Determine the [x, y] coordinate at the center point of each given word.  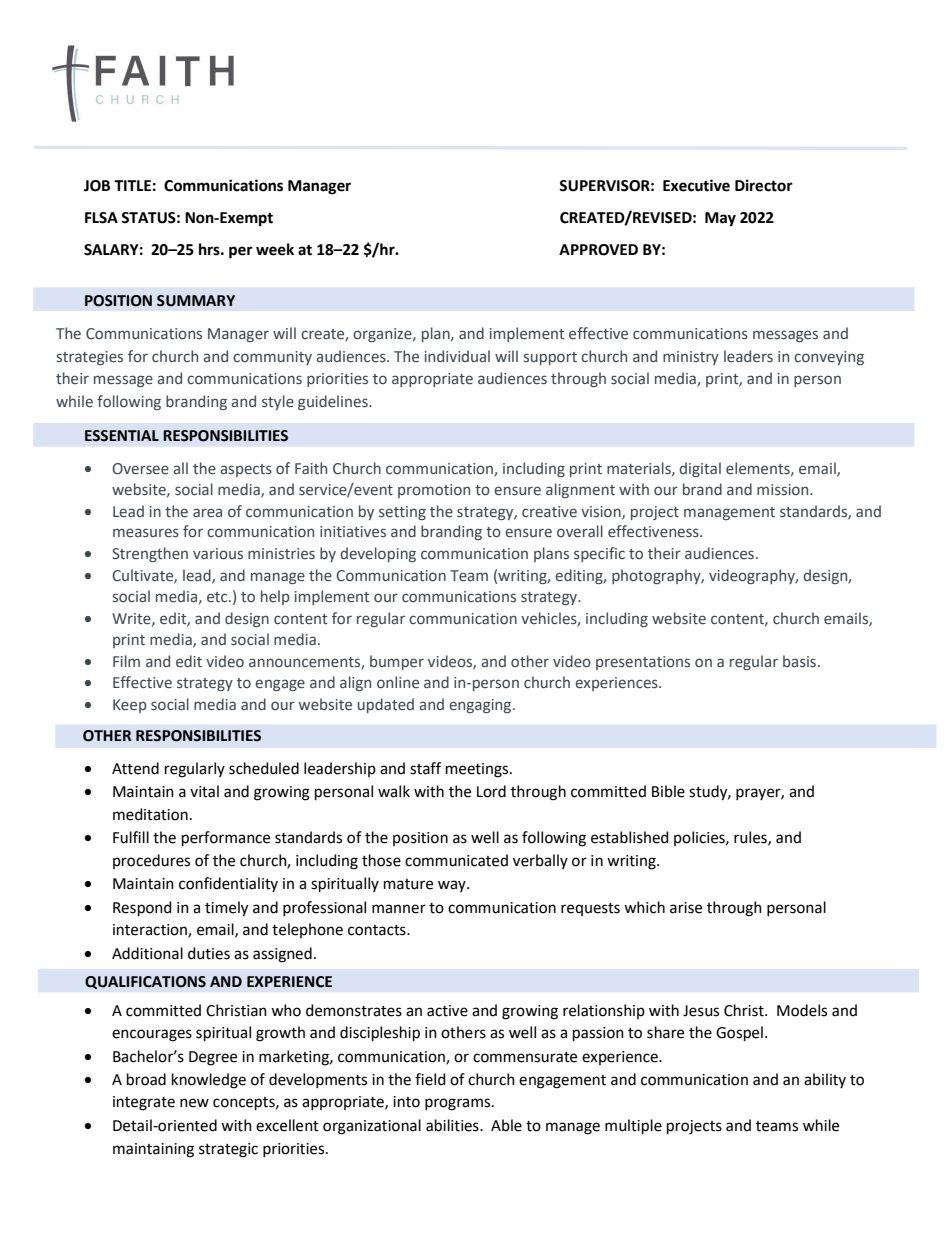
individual [457, 356]
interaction [151, 931]
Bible [668, 791]
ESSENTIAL [122, 436]
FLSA [101, 218]
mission [784, 490]
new [194, 1103]
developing [378, 554]
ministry [691, 358]
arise [686, 908]
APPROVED [598, 250]
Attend [135, 768]
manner [399, 909]
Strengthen [150, 554]
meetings [478, 770]
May [720, 219]
